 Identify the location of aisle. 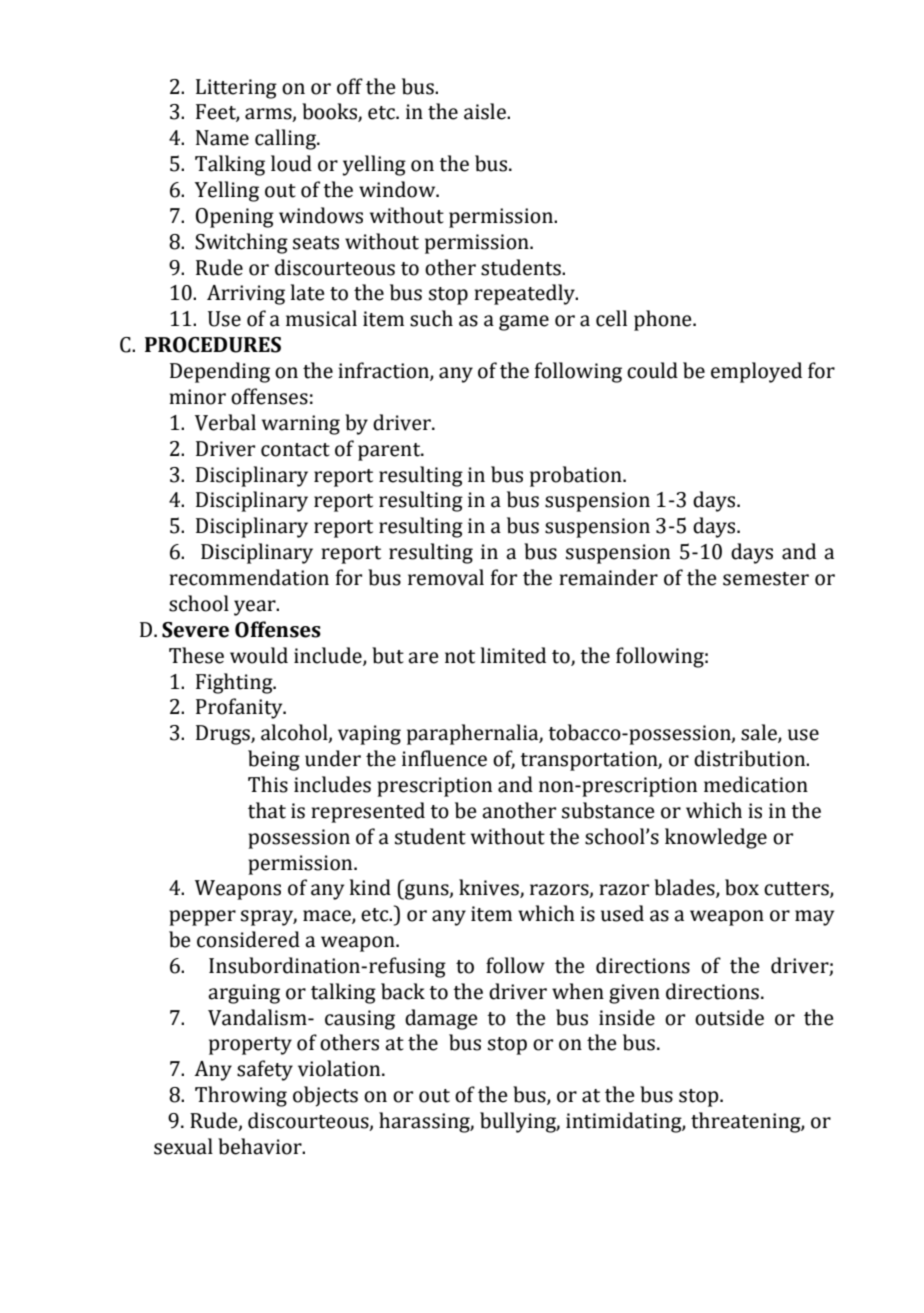
(486, 111).
